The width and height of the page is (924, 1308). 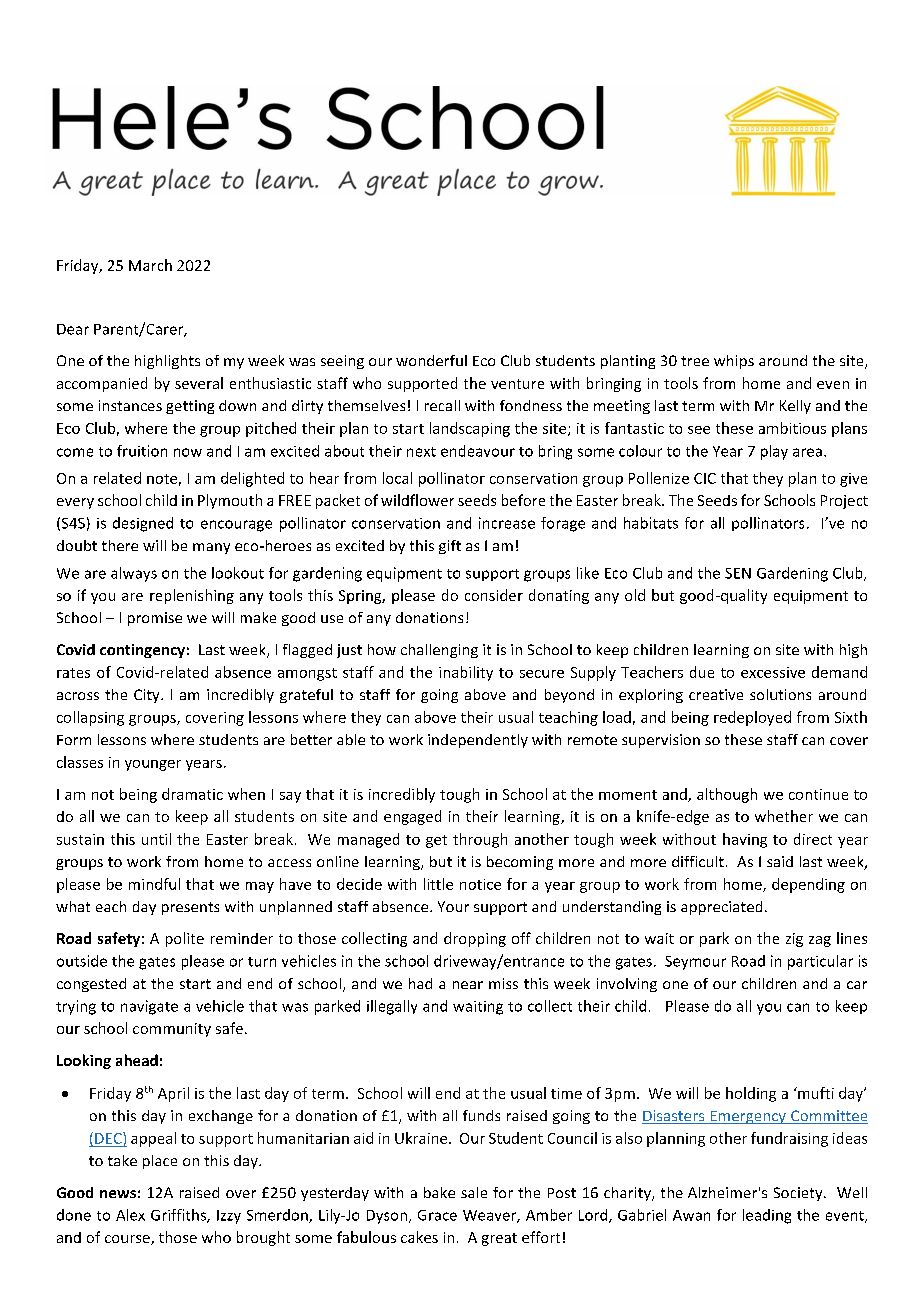 I want to click on appreciated, so click(x=721, y=908).
